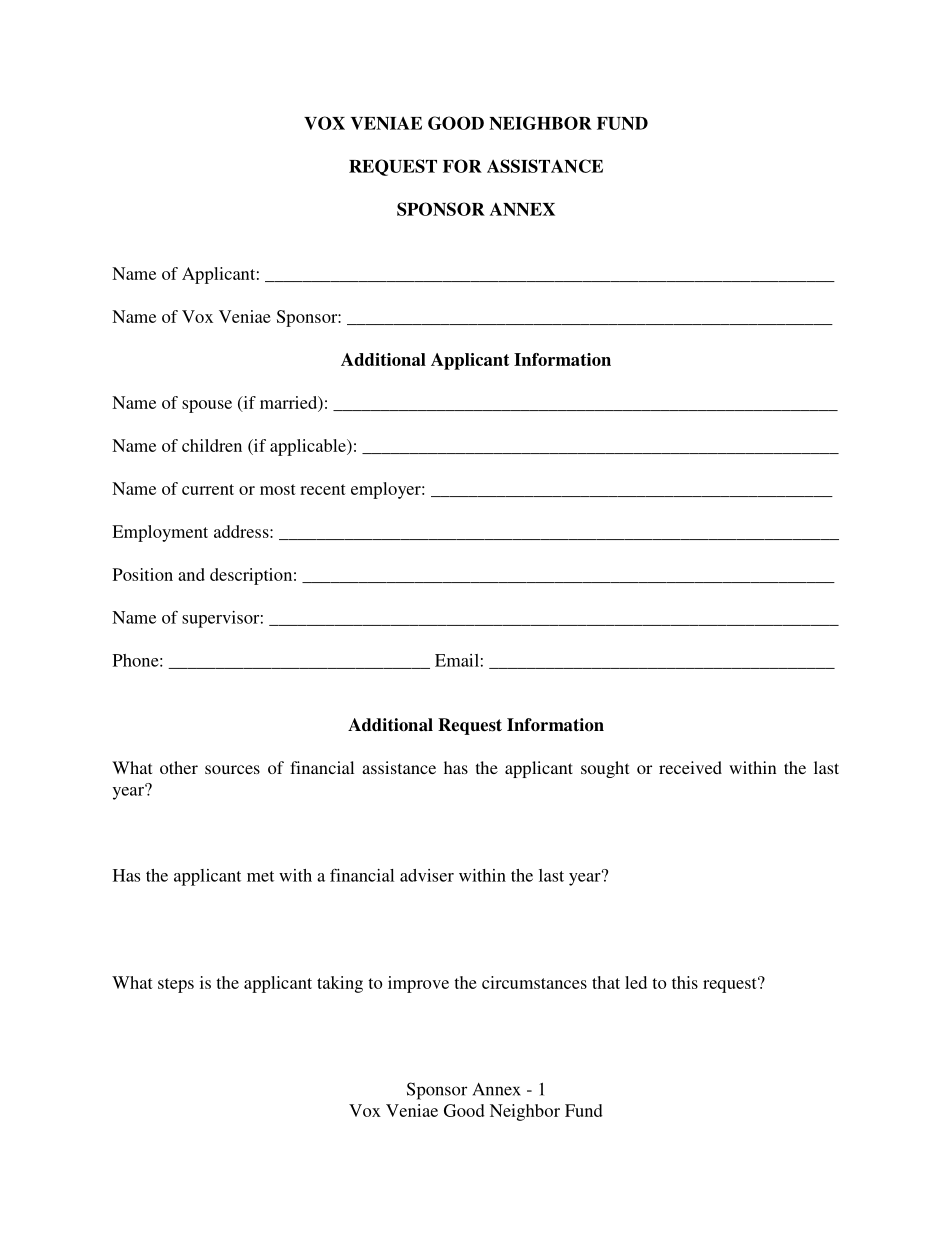 The height and width of the screenshot is (1233, 952). I want to click on recent, so click(323, 489).
